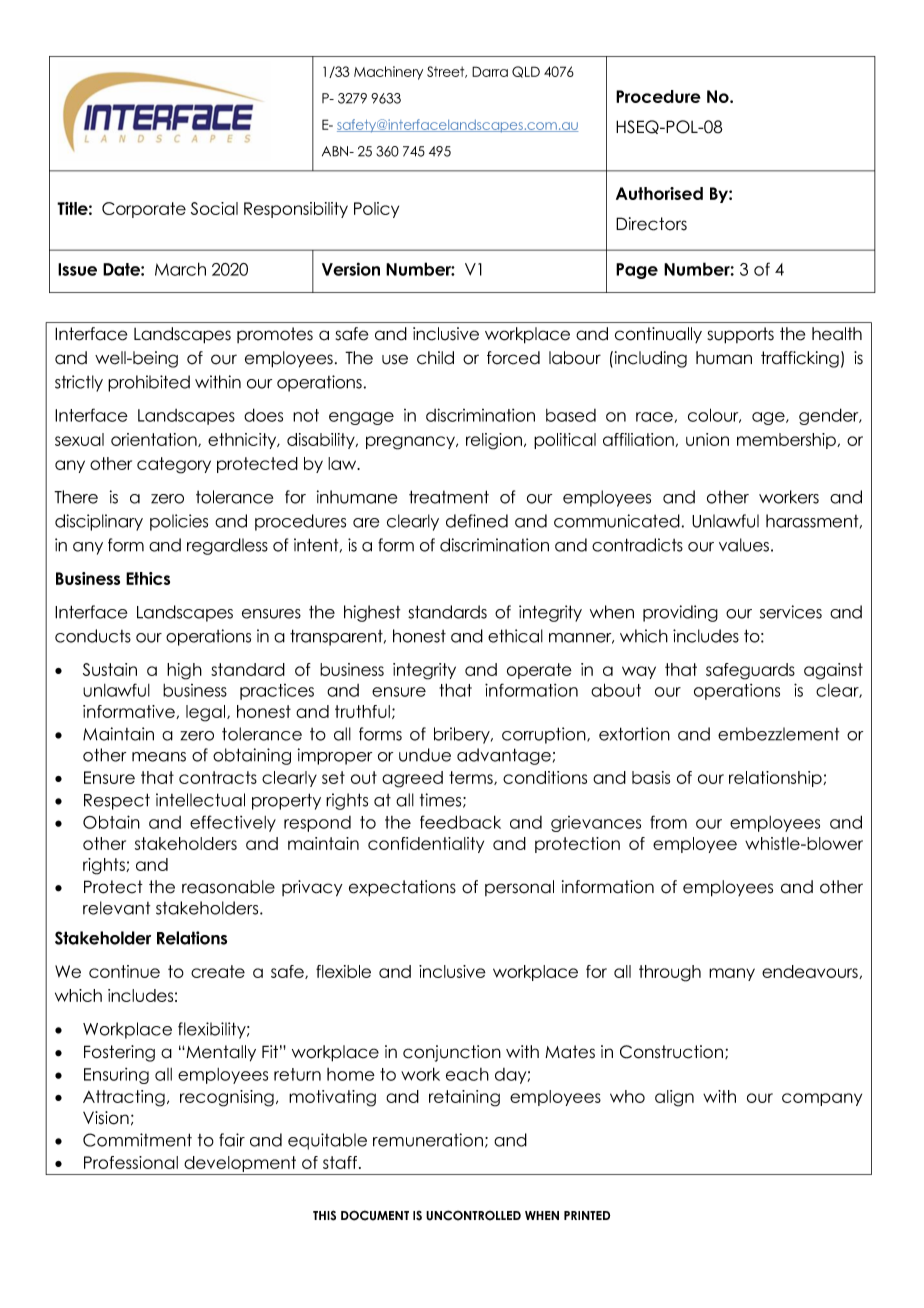 This page has height=1308, width=924. What do you see at coordinates (707, 439) in the page?
I see `union` at bounding box center [707, 439].
